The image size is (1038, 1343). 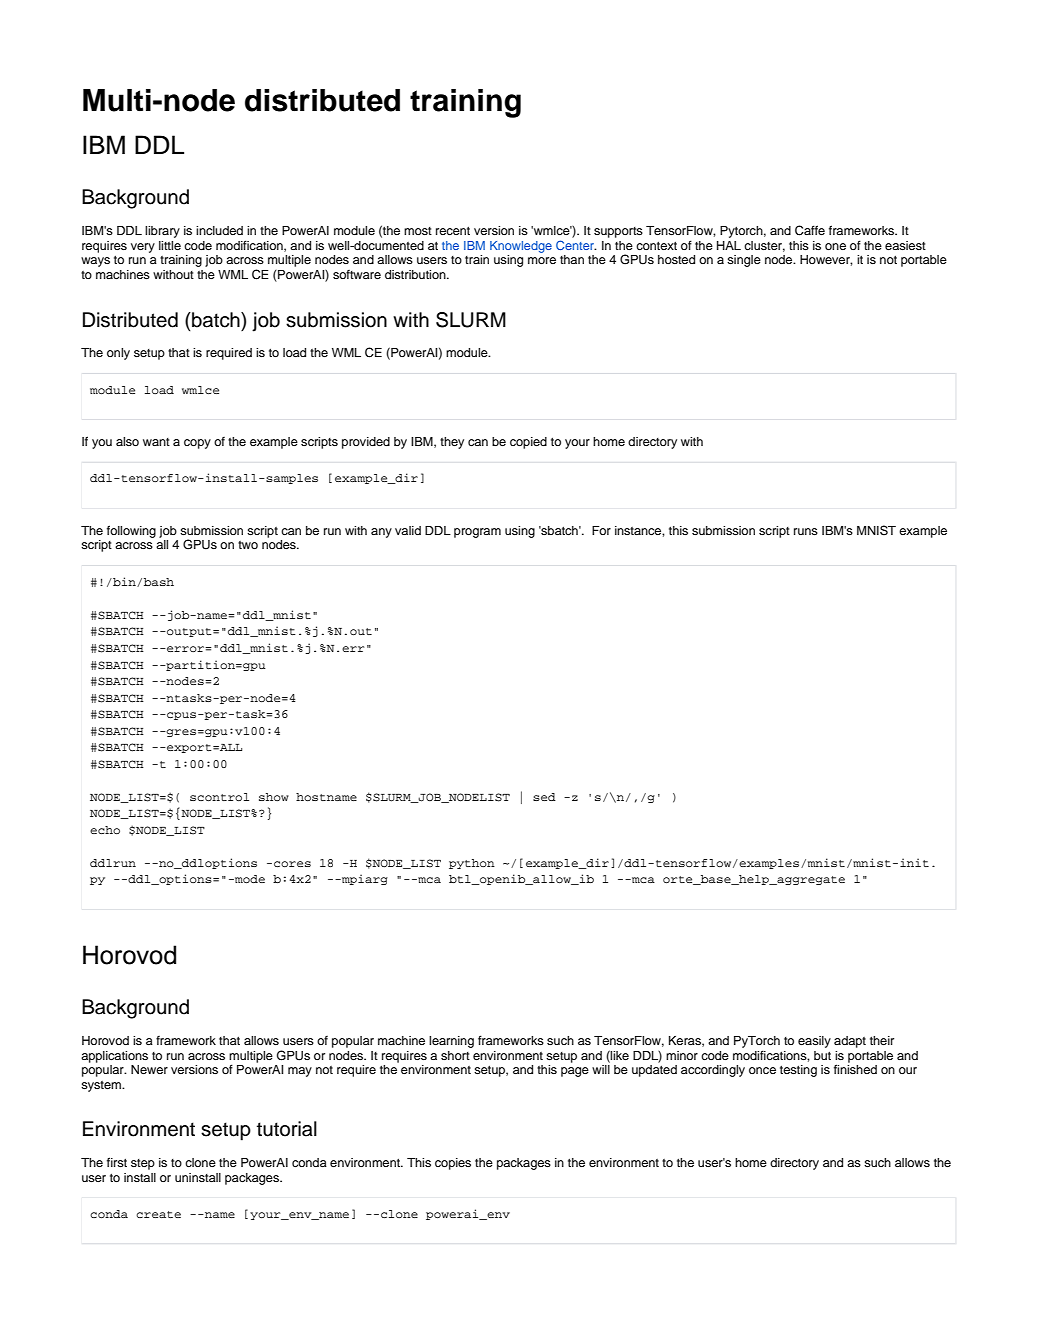 What do you see at coordinates (544, 797) in the screenshot?
I see `sed` at bounding box center [544, 797].
